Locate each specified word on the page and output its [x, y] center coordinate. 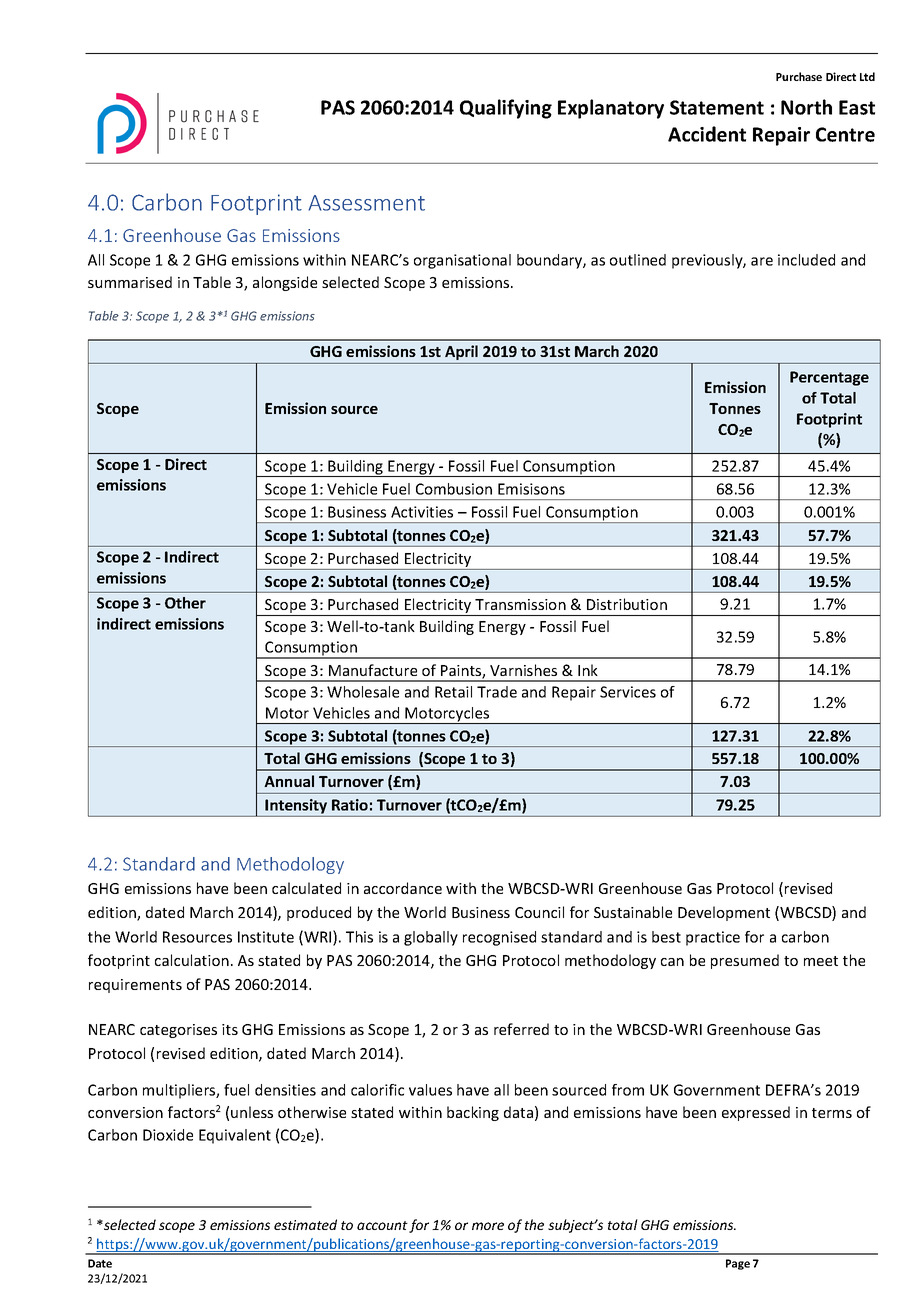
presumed [745, 961]
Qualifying [506, 109]
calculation [192, 960]
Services [628, 692]
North [806, 107]
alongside [285, 283]
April [461, 352]
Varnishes [523, 670]
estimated [305, 1224]
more [488, 1226]
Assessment [366, 203]
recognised [499, 938]
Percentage [829, 378]
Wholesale [363, 692]
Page [738, 1264]
